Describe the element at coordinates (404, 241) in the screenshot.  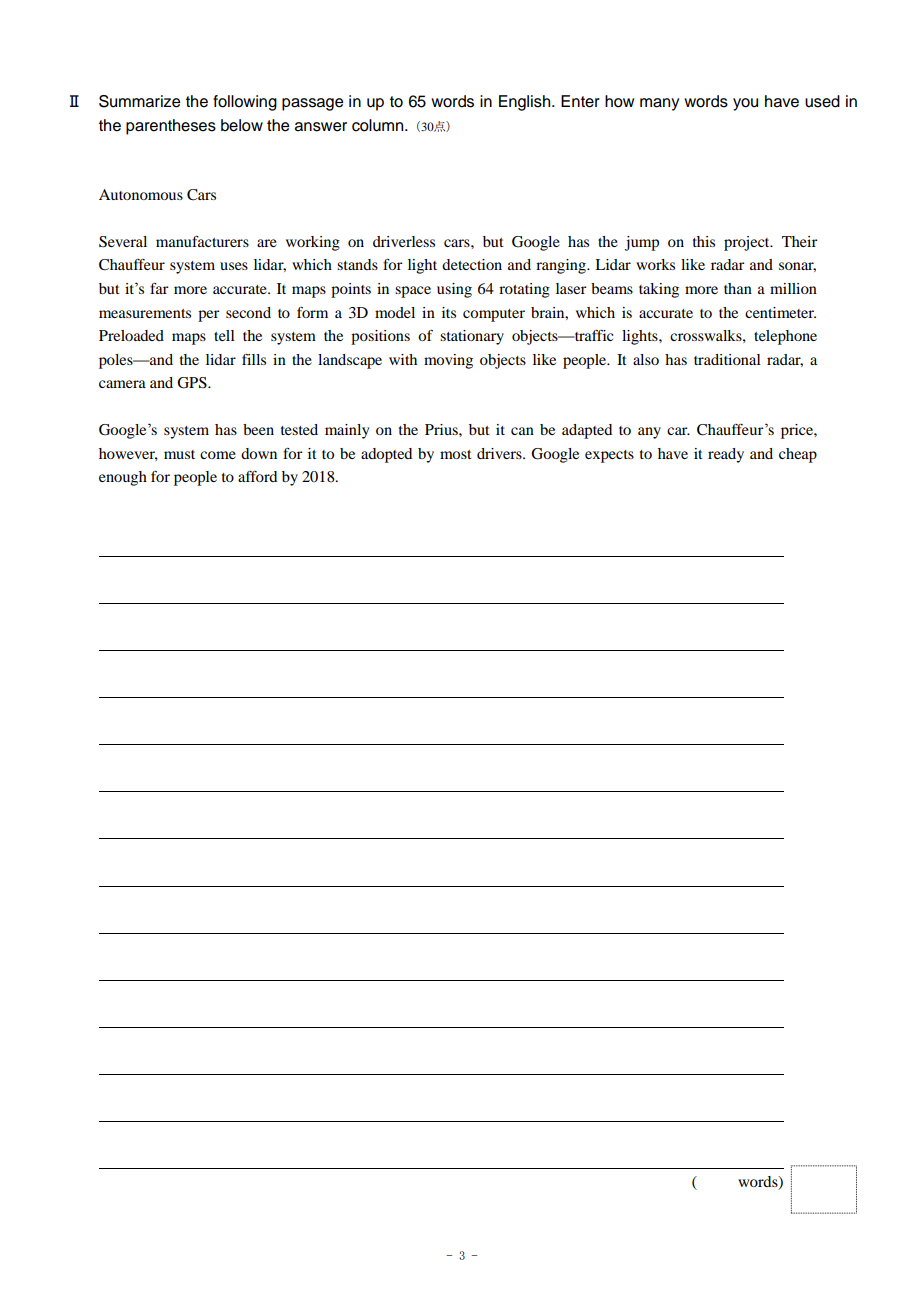
I see `driverless` at that location.
